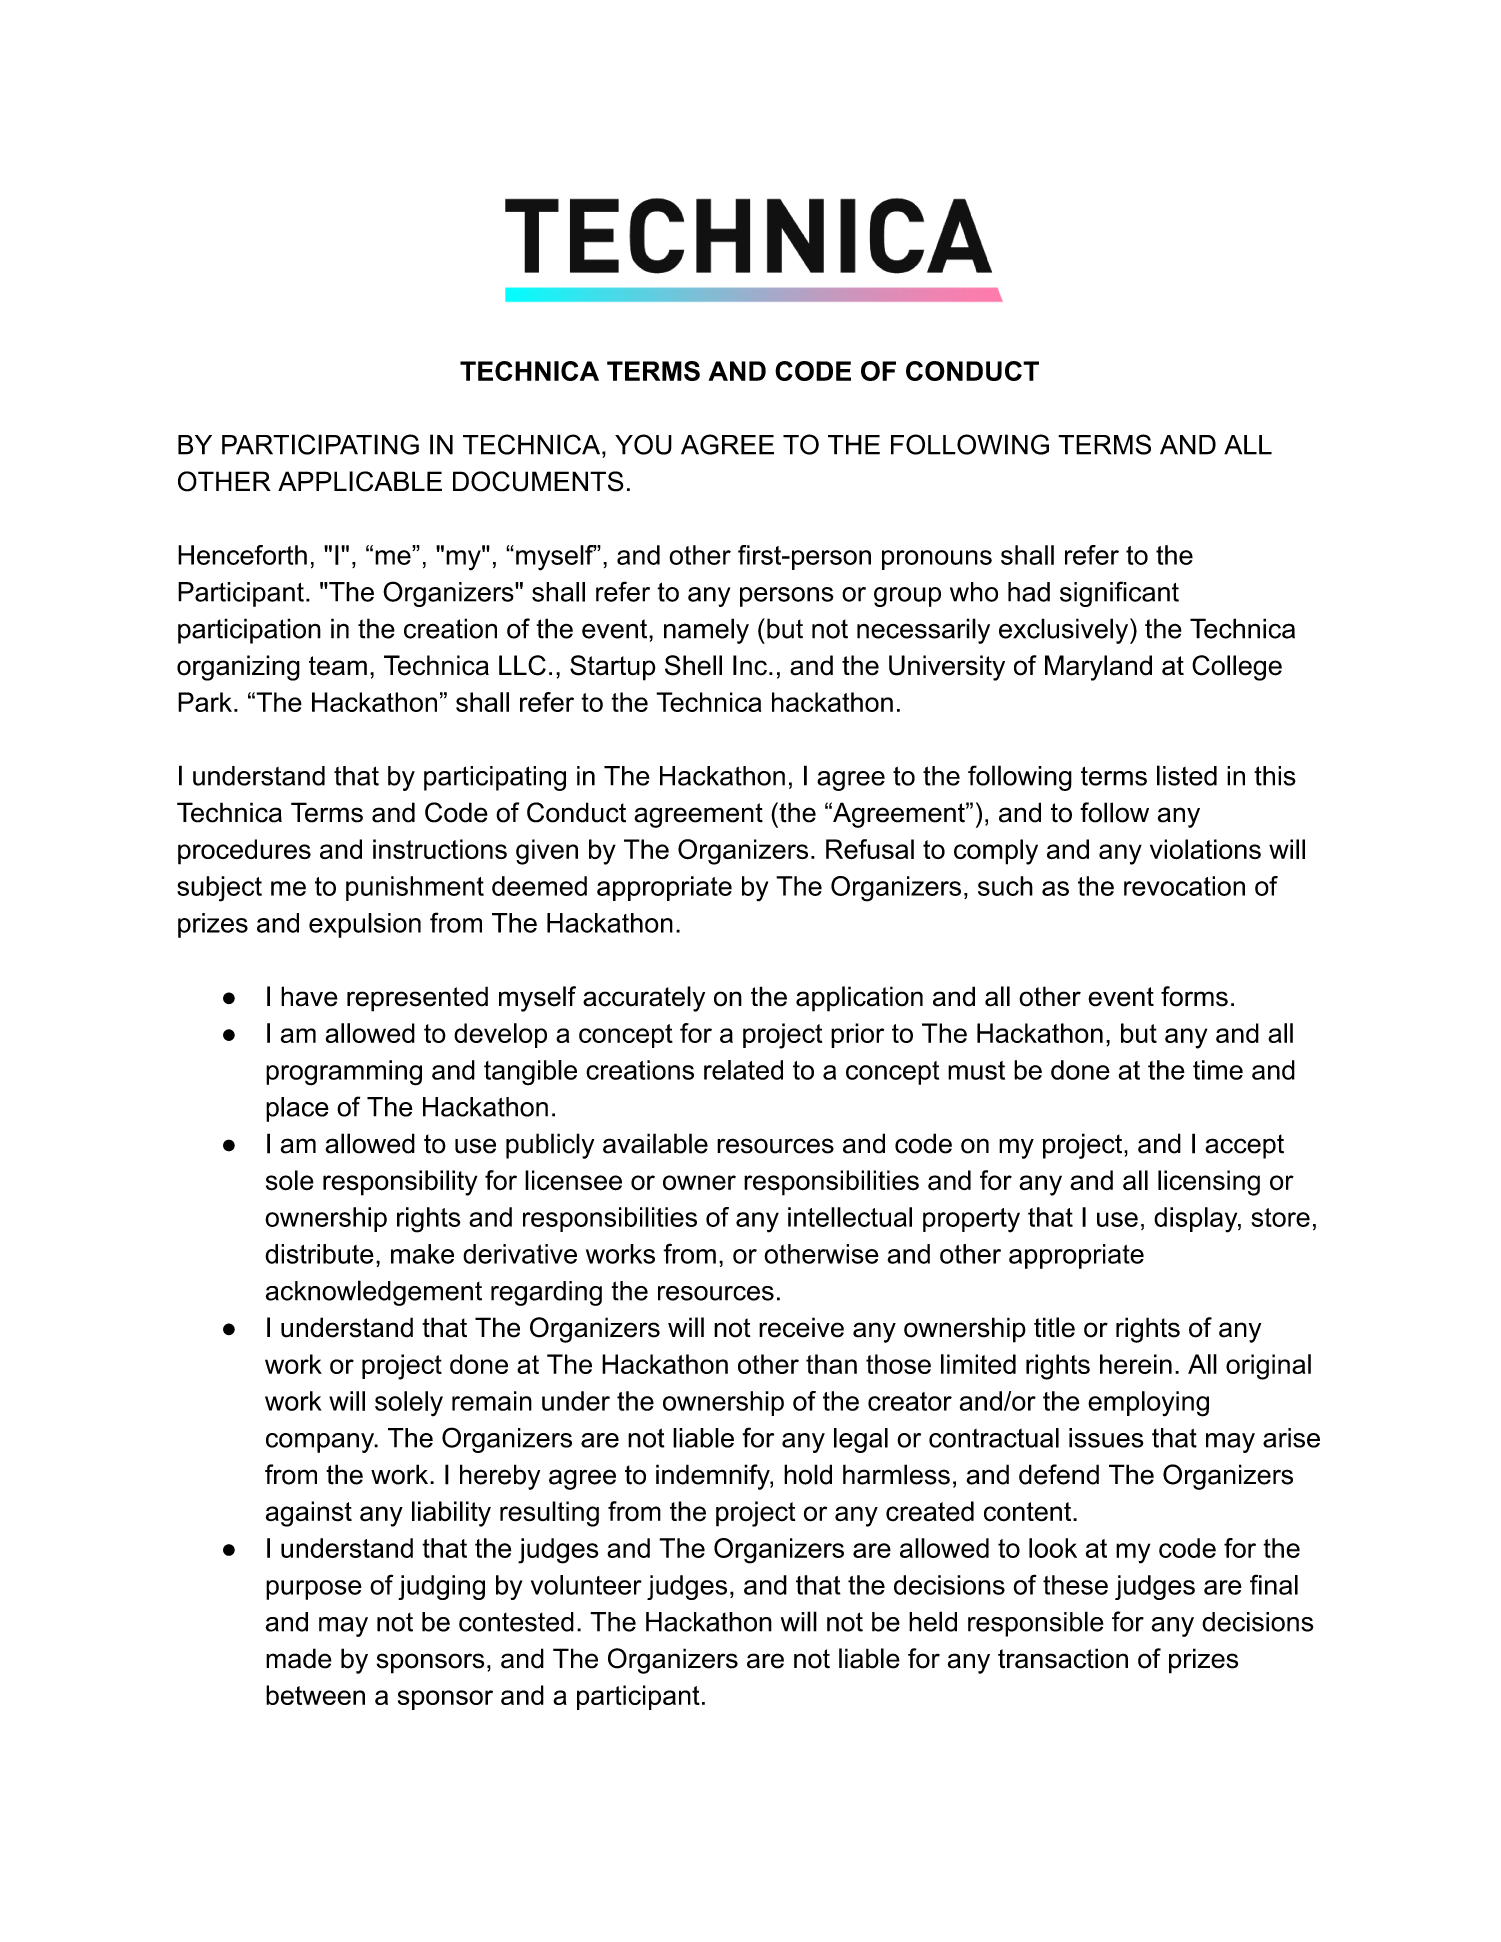  Describe the element at coordinates (1119, 594) in the screenshot. I see `significant` at that location.
